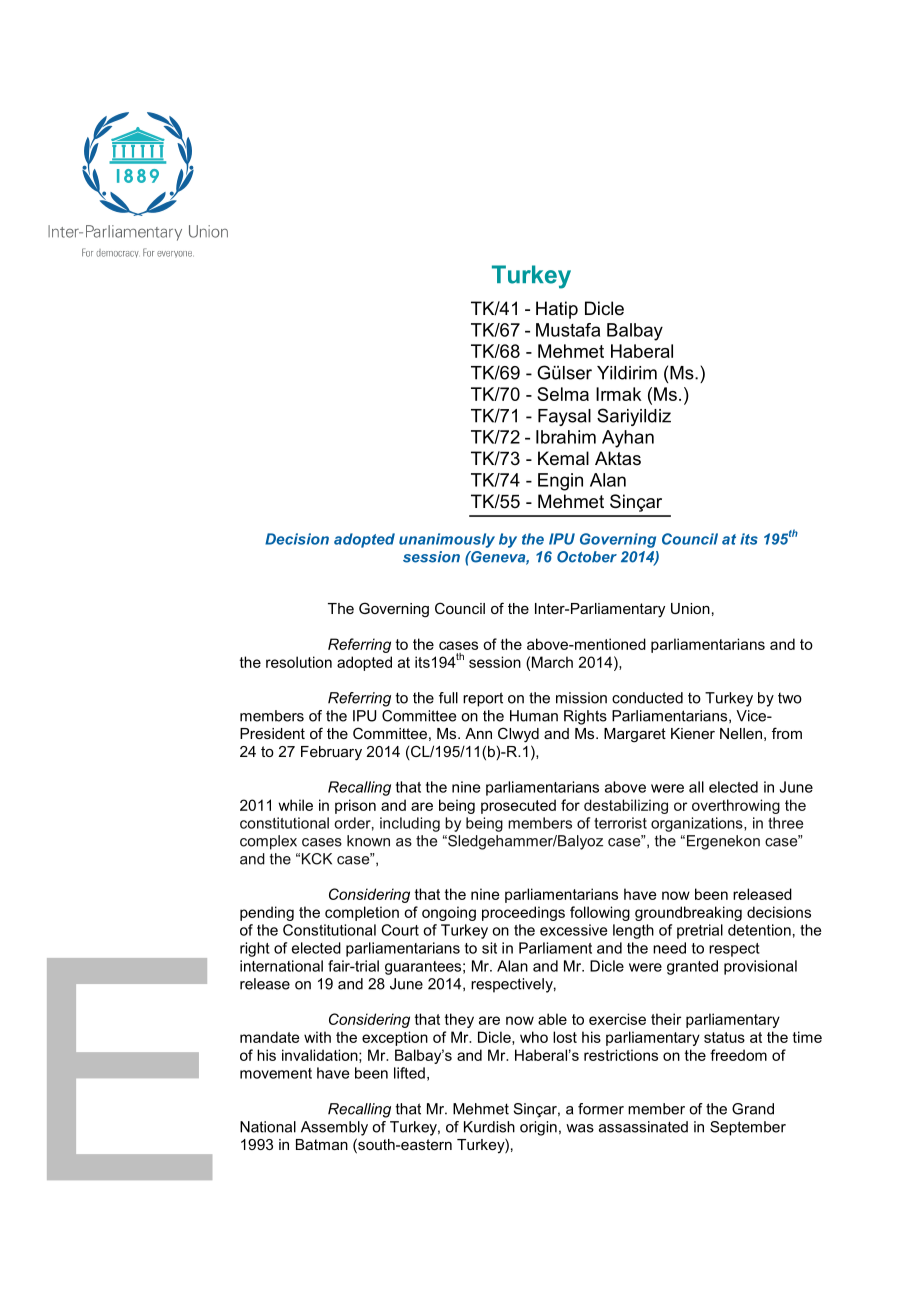  I want to click on origin, so click(538, 1128).
